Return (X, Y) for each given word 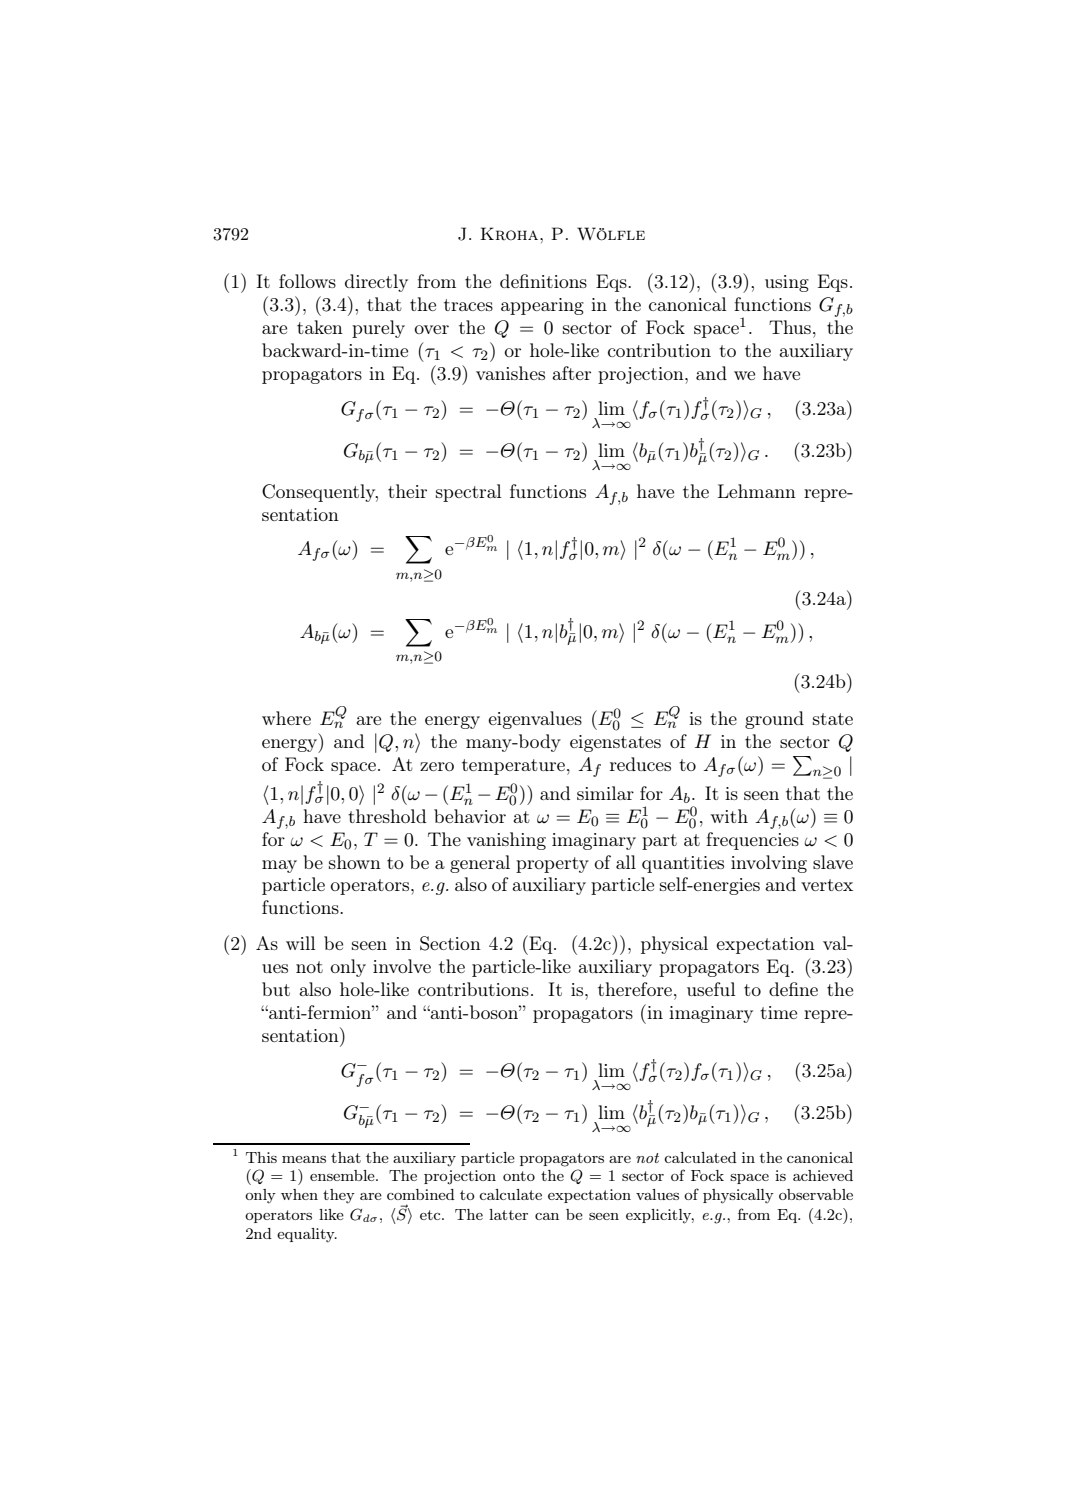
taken (320, 327)
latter (508, 1214)
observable (816, 1194)
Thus (790, 327)
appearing (542, 306)
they (339, 1196)
